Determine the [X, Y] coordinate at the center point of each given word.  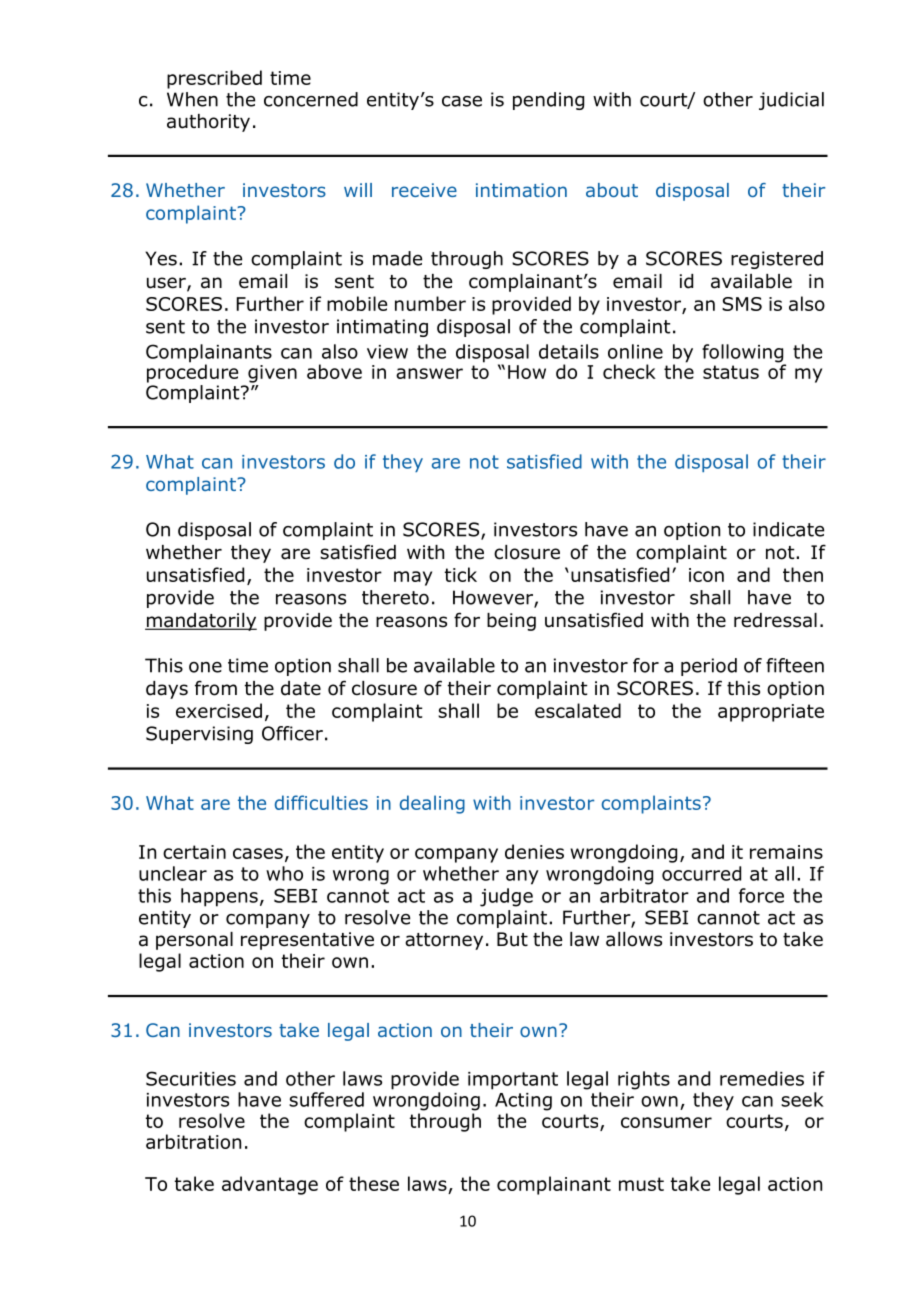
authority [208, 123]
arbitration [193, 1141]
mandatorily [201, 622]
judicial [791, 101]
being [511, 622]
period [709, 667]
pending [548, 101]
